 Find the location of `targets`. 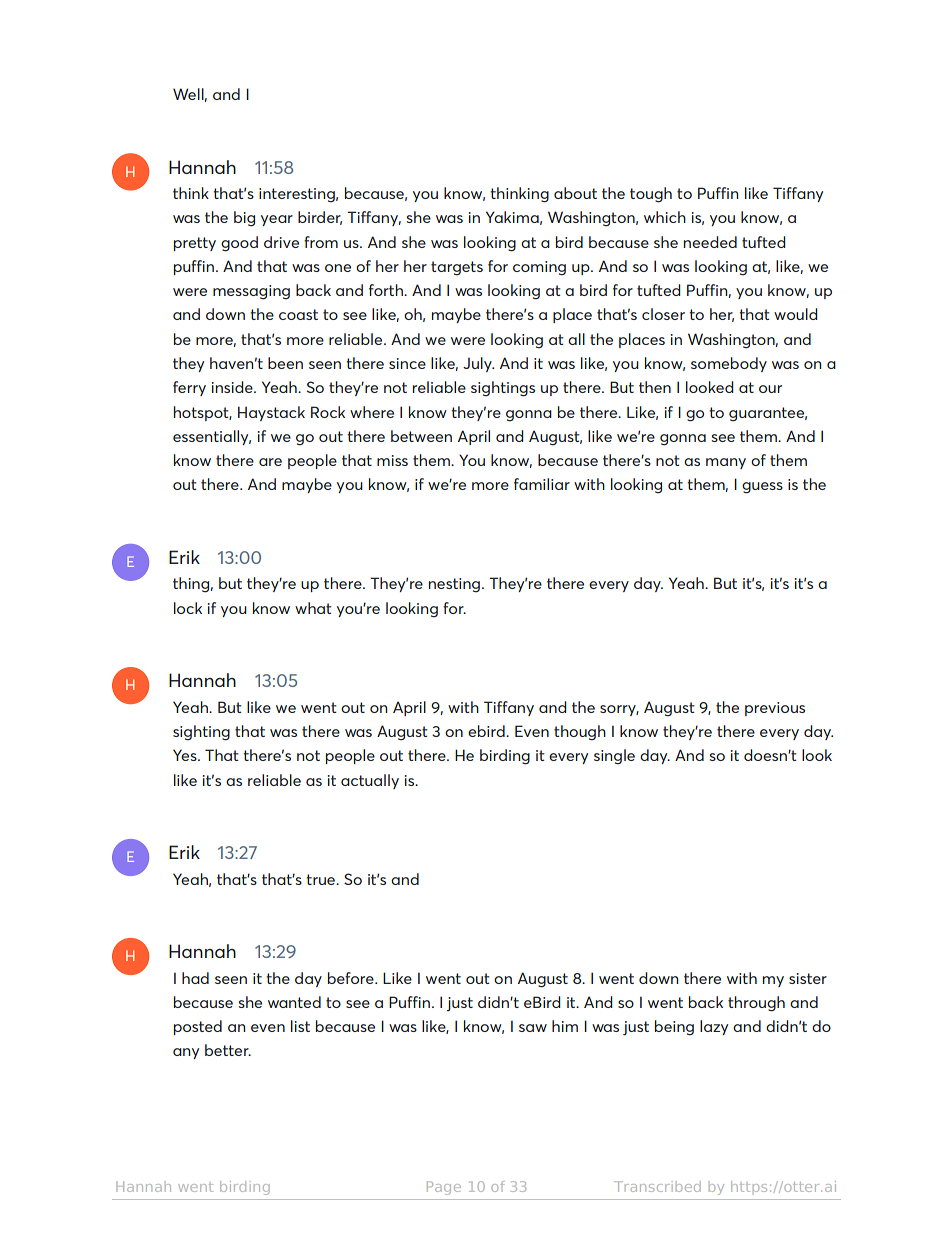

targets is located at coordinates (457, 268).
